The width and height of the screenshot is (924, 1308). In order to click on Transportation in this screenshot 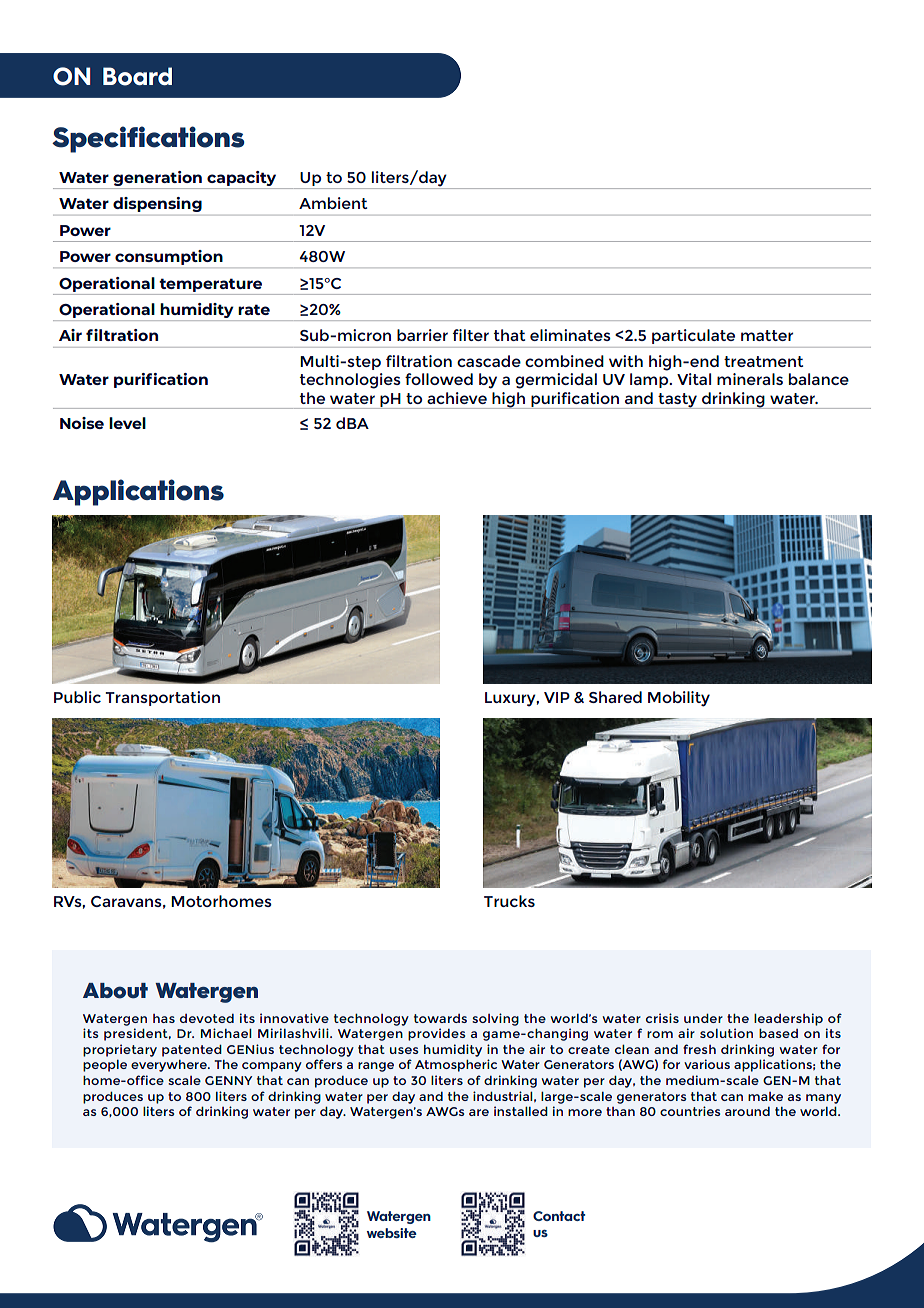, I will do `click(162, 698)`.
